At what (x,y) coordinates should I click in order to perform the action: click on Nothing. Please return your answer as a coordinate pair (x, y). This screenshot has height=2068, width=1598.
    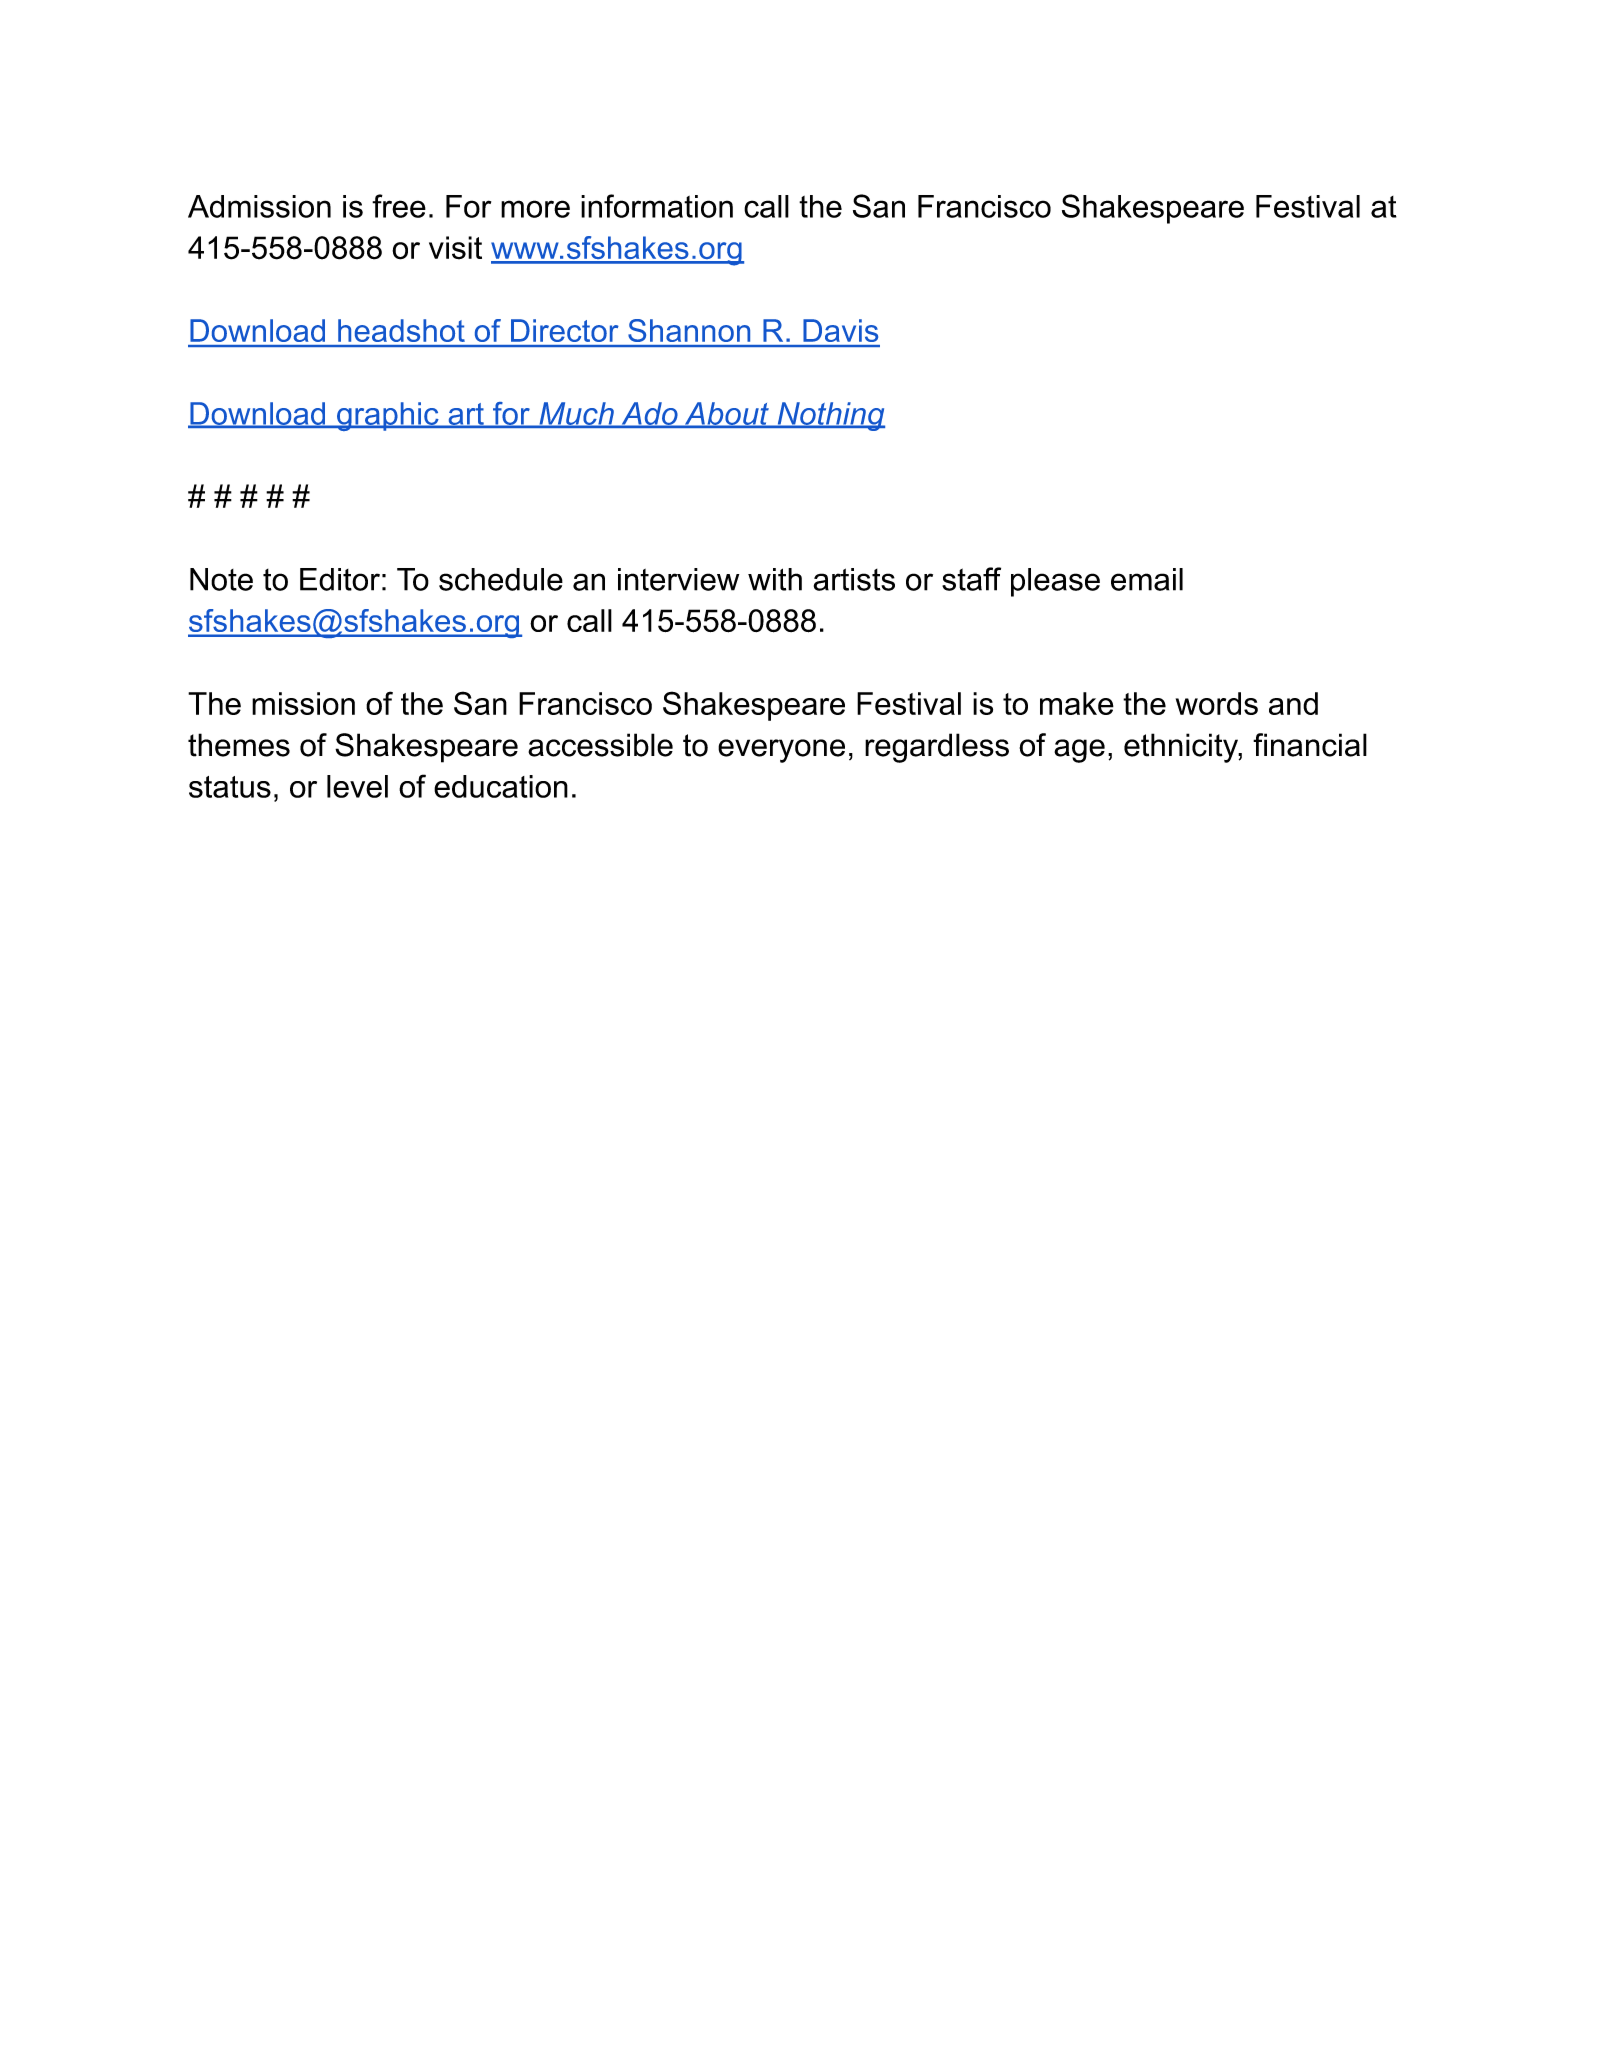
    Looking at the image, I should click on (830, 416).
